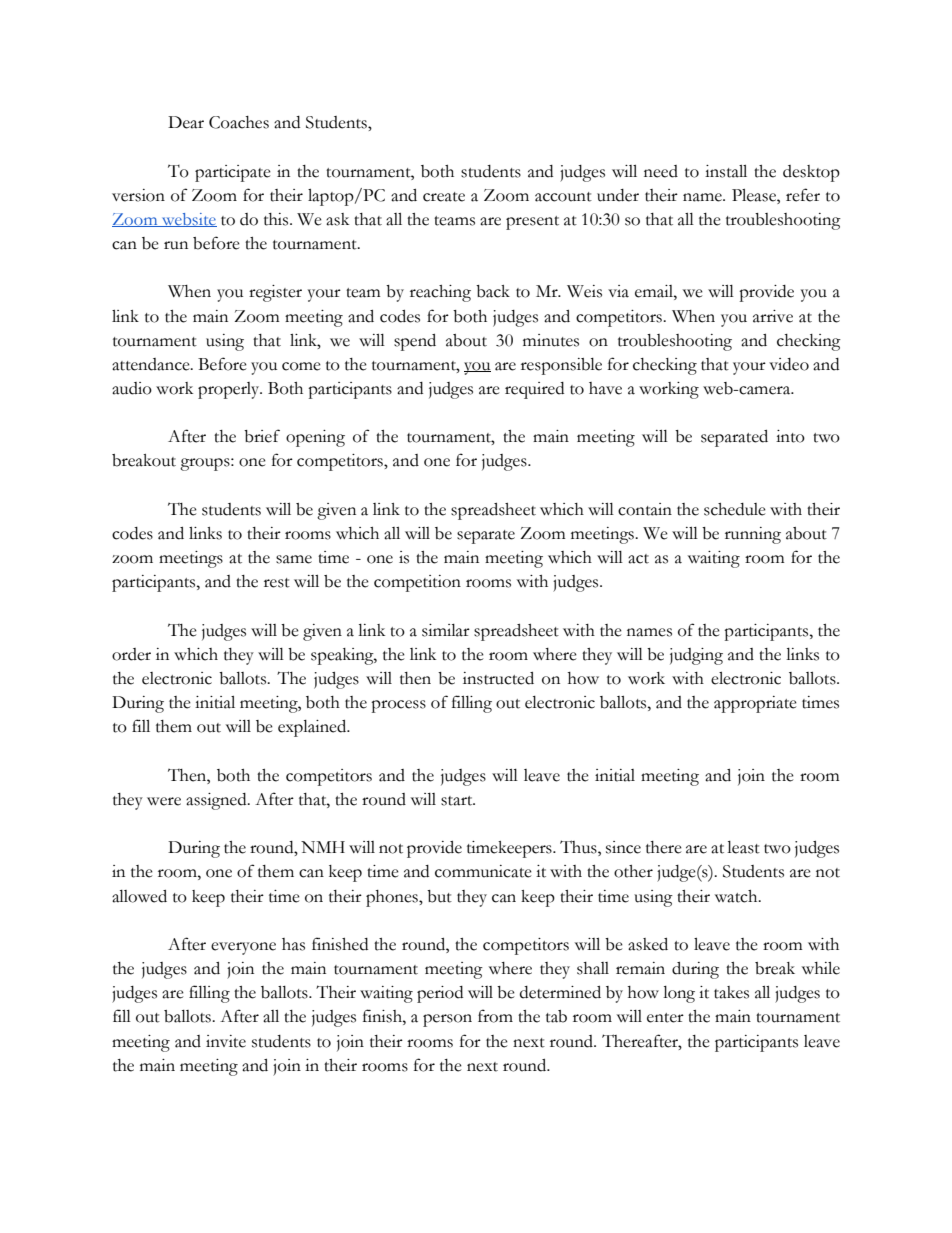 This page has height=1233, width=952. I want to click on participate, so click(233, 173).
